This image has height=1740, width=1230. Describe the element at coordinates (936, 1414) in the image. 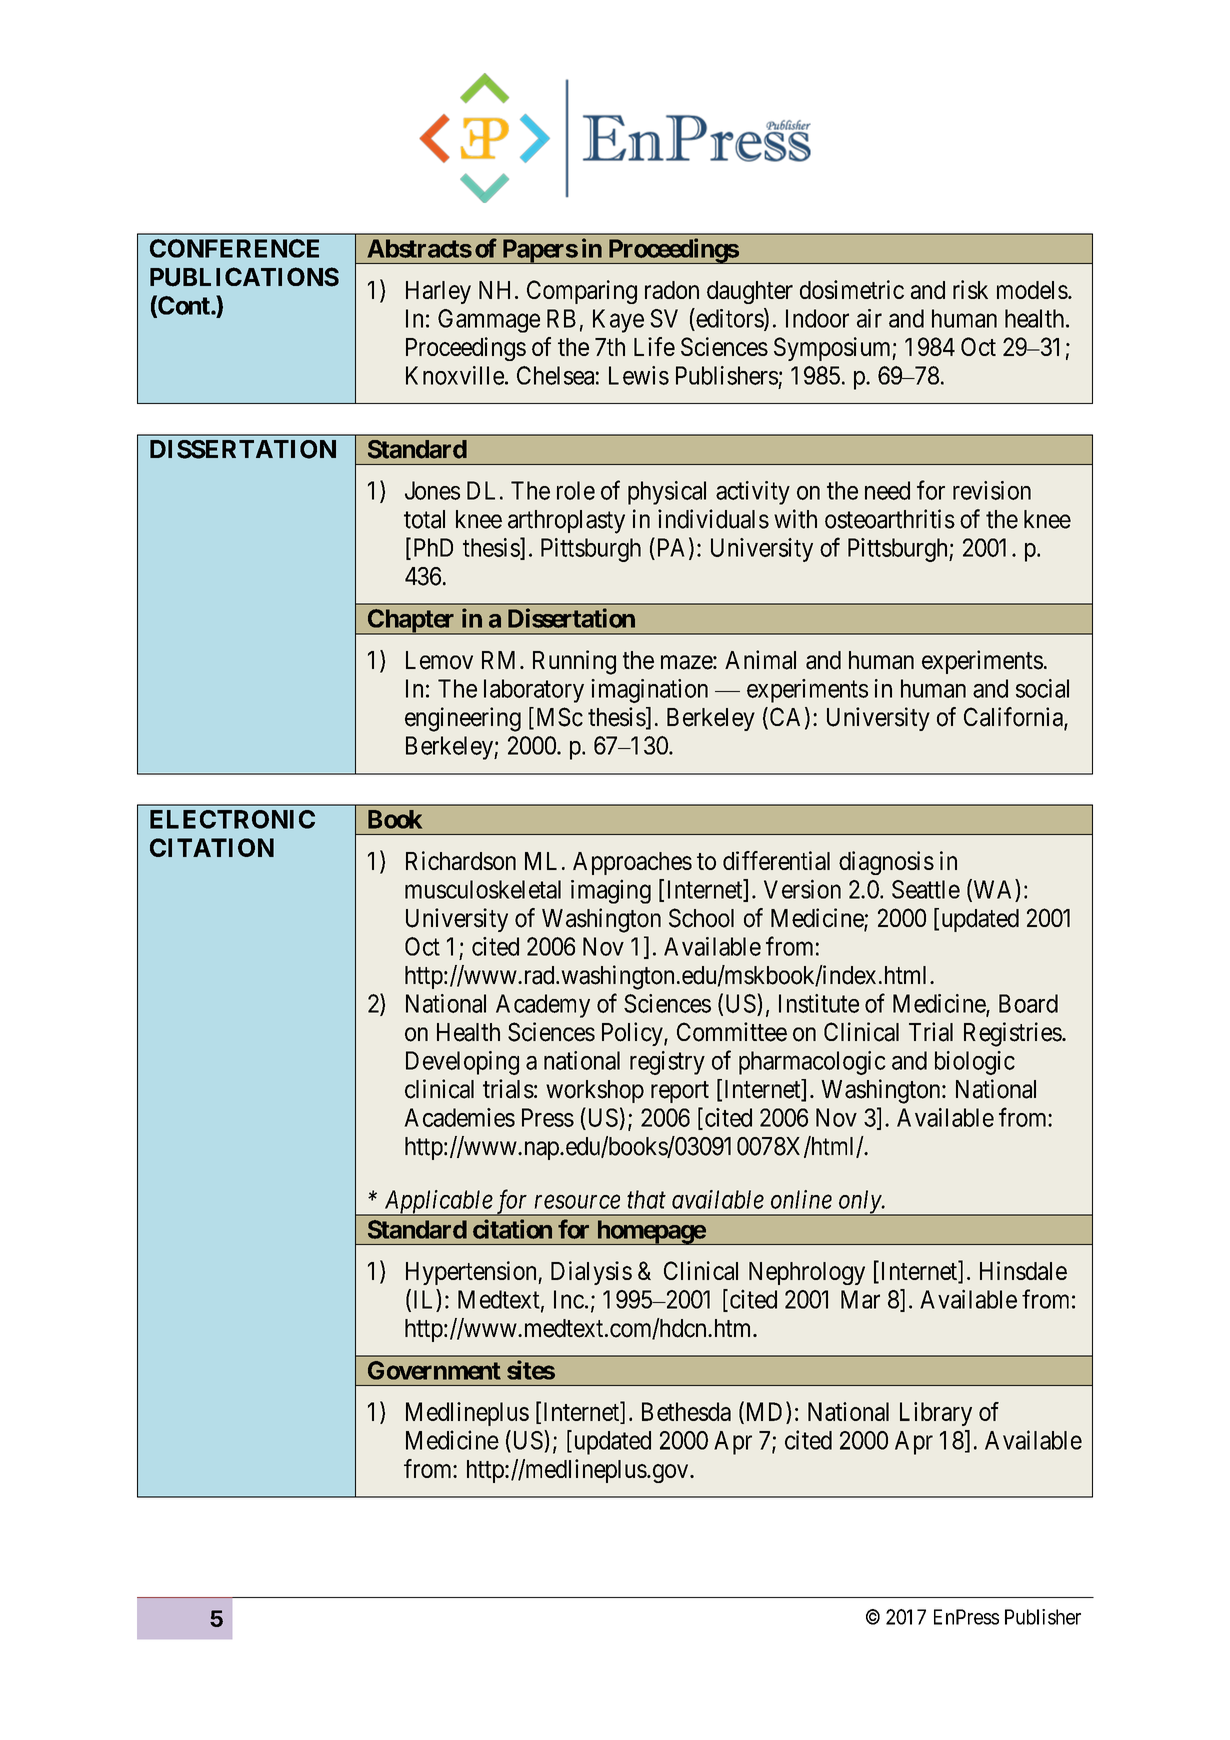

I see `Library` at that location.
